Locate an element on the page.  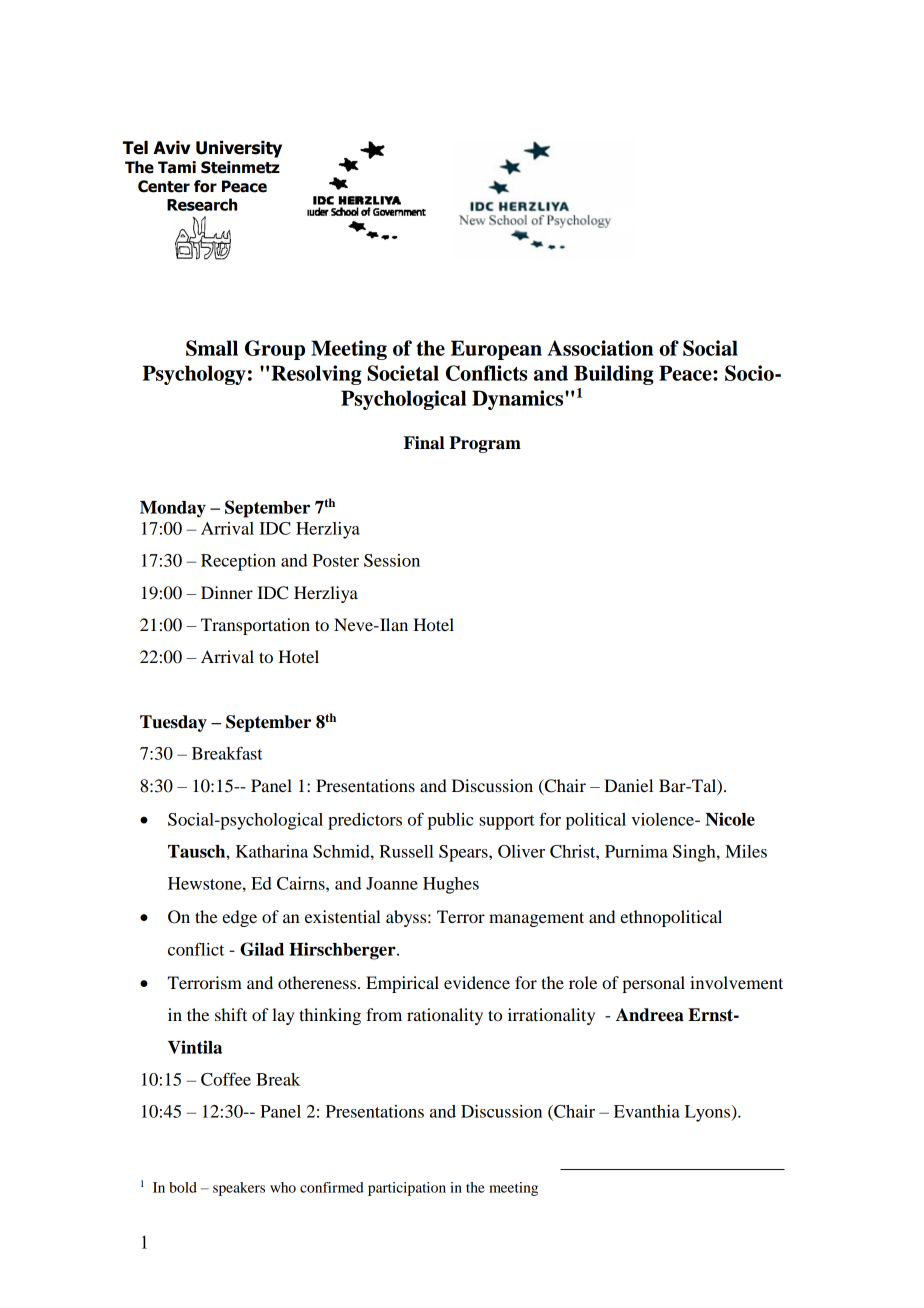
Association is located at coordinates (600, 348).
